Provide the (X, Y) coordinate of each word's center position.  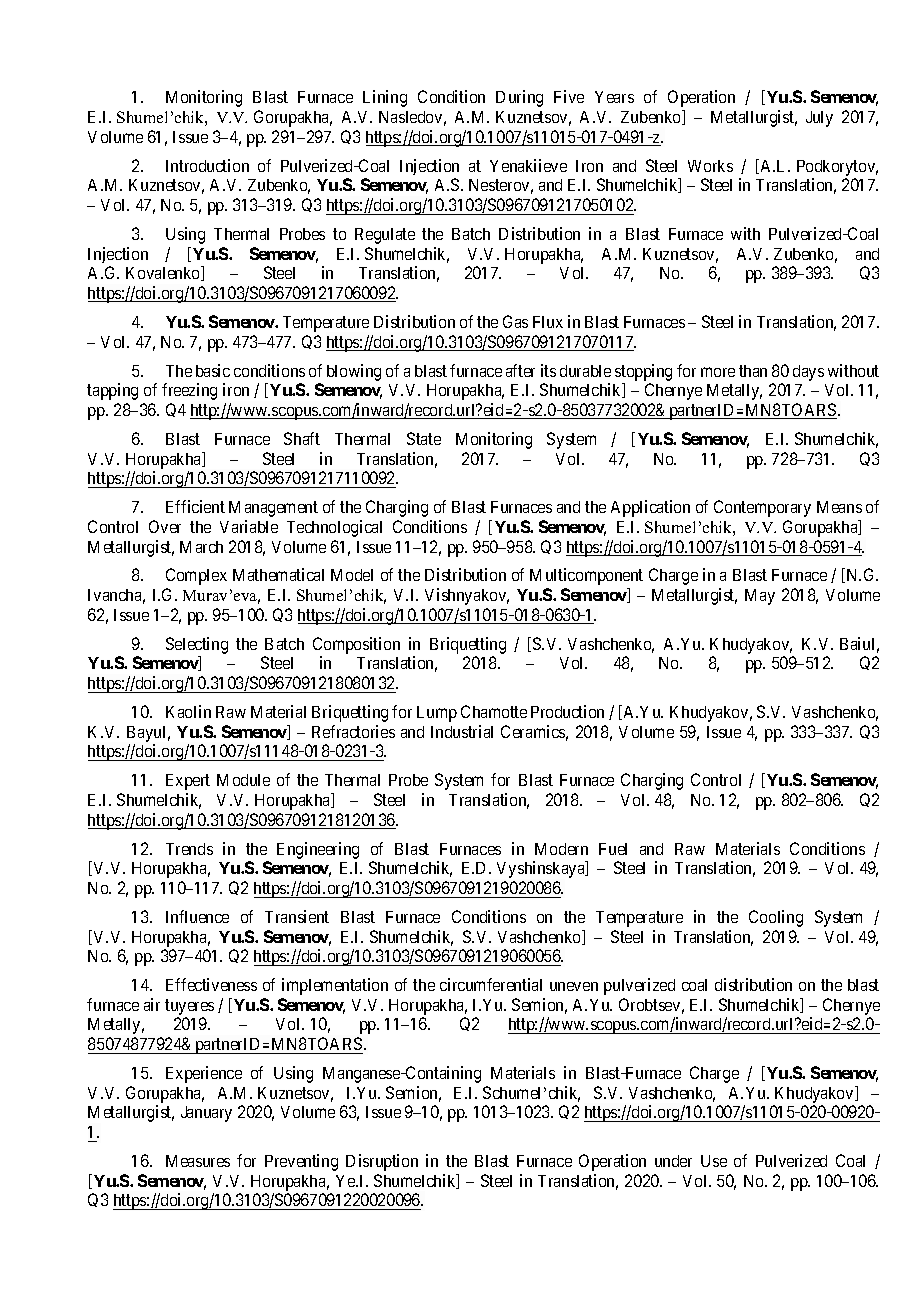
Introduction (207, 165)
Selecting (197, 645)
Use (714, 1161)
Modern (561, 849)
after (520, 370)
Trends (189, 849)
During (519, 98)
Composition (356, 645)
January (206, 1114)
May (760, 597)
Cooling (776, 918)
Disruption (382, 1162)
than (753, 371)
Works (710, 166)
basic (213, 370)
